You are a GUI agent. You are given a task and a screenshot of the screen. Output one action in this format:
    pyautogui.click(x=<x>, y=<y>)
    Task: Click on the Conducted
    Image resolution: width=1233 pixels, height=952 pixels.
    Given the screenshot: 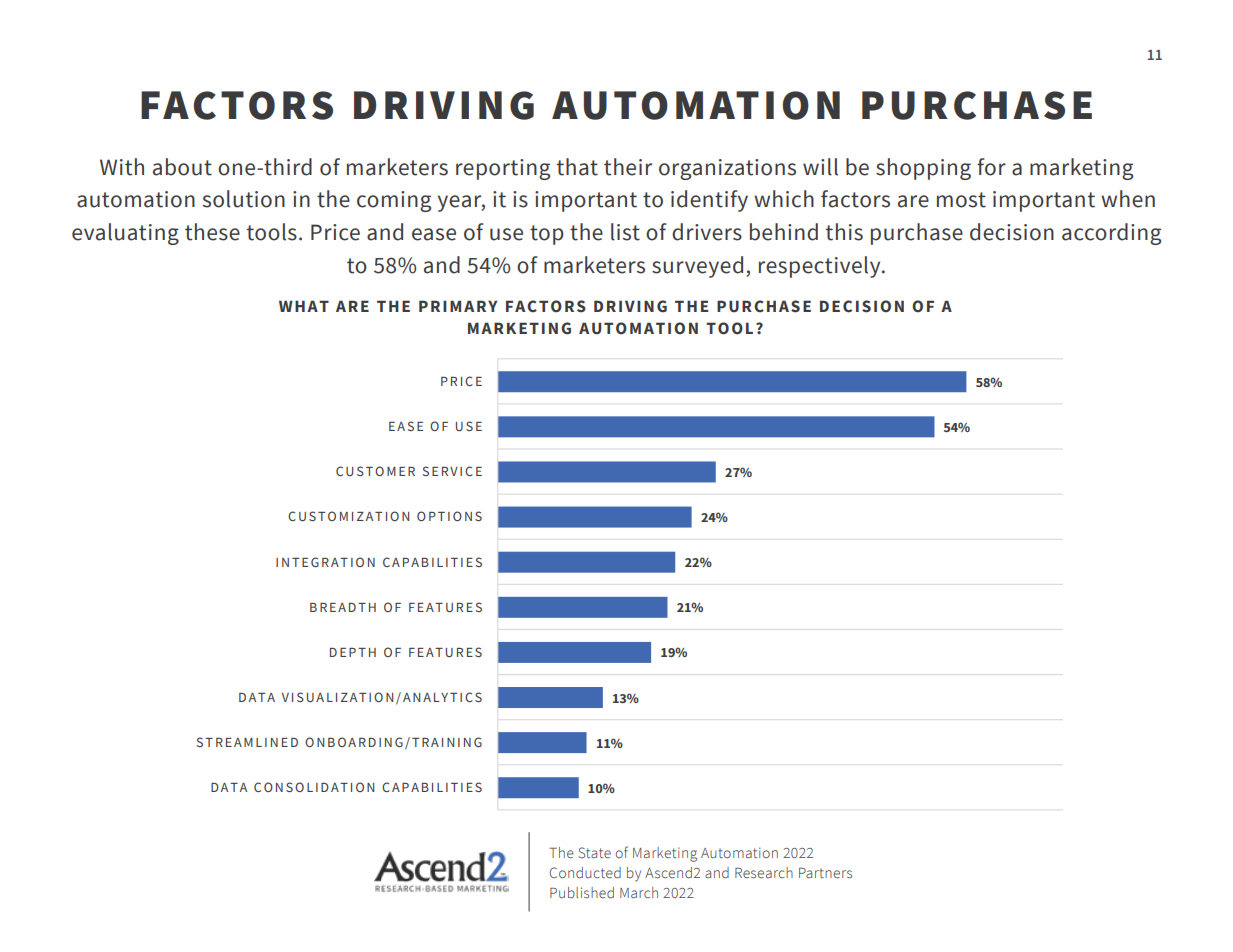 What is the action you would take?
    pyautogui.click(x=585, y=873)
